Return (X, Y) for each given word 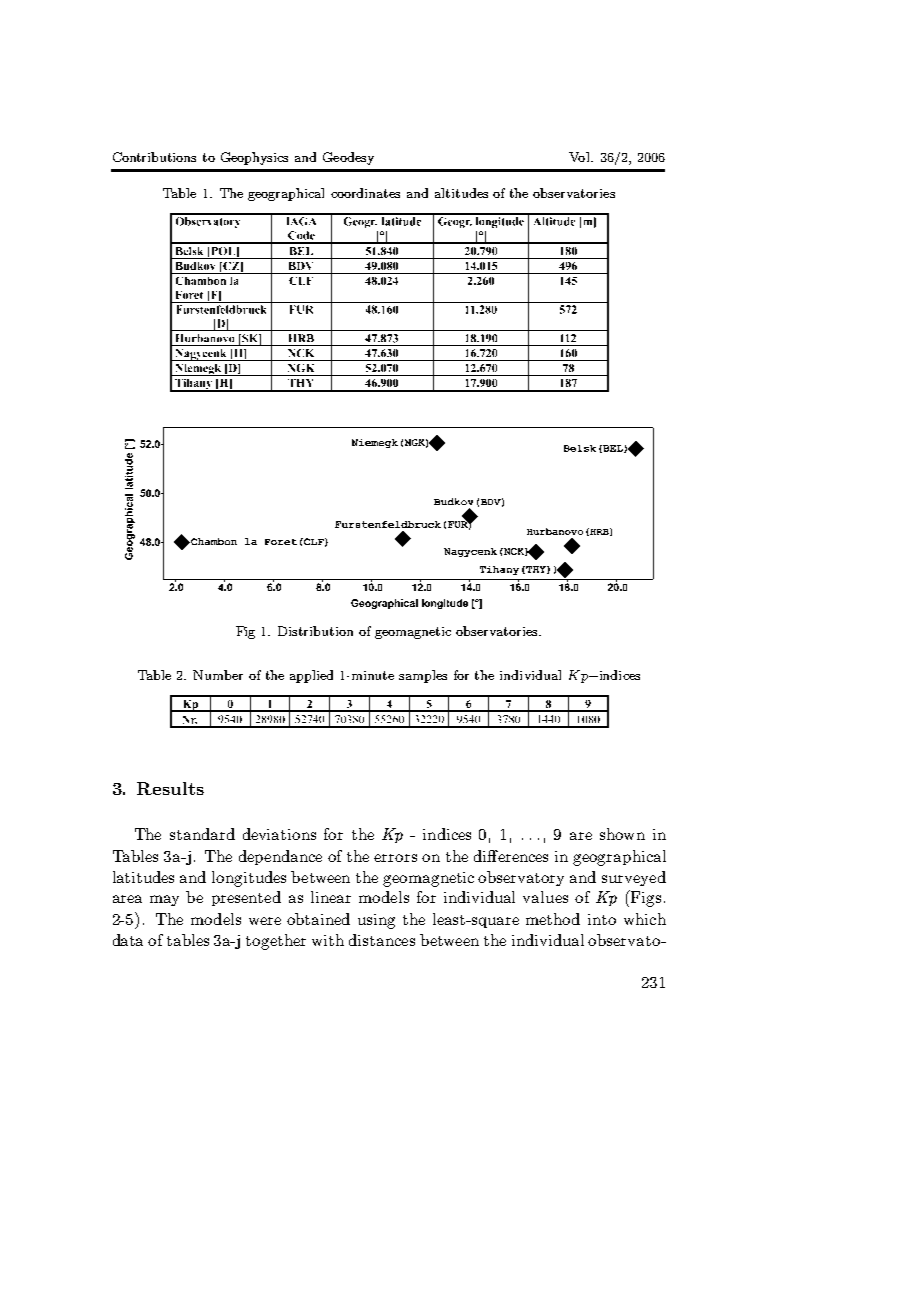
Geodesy (348, 158)
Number (218, 675)
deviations (279, 834)
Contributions (154, 157)
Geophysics (254, 158)
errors (395, 858)
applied (311, 676)
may (164, 900)
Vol (580, 157)
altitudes (461, 193)
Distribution (315, 631)
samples (423, 676)
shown (622, 834)
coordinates (365, 193)
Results (170, 788)
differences (511, 856)
